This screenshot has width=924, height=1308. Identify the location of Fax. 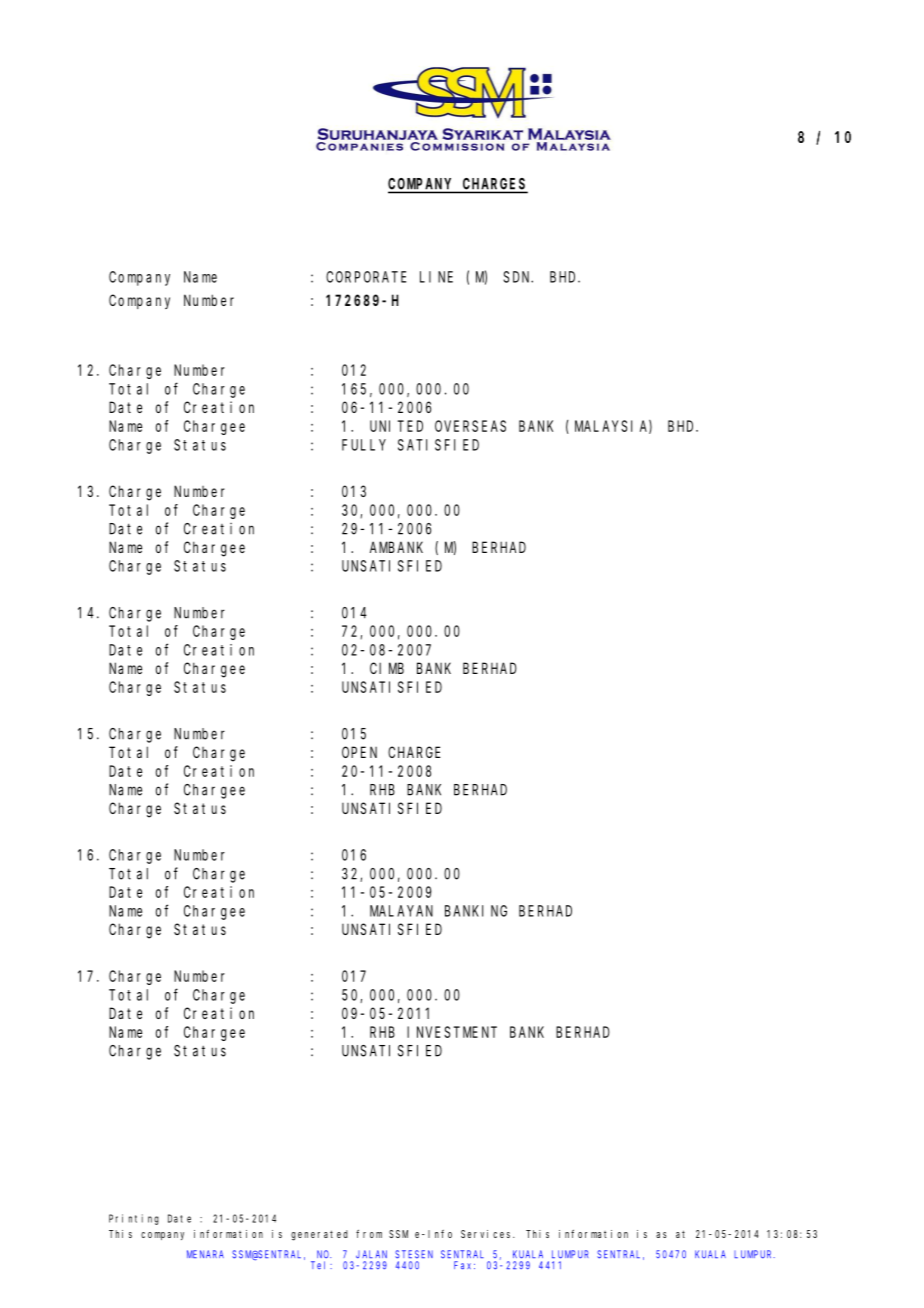
(464, 1265).
